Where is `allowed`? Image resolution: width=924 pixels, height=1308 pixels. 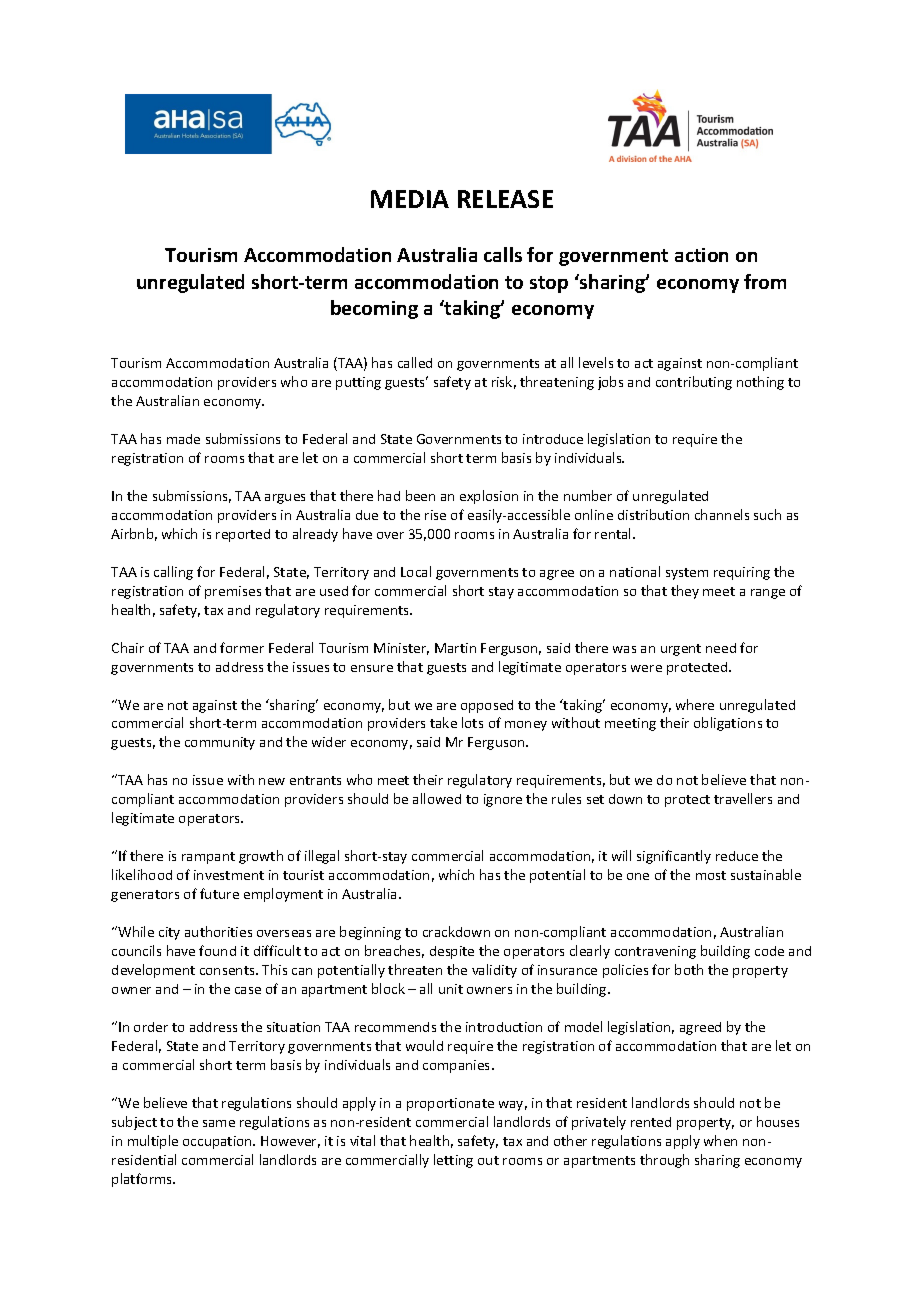 allowed is located at coordinates (437, 798).
